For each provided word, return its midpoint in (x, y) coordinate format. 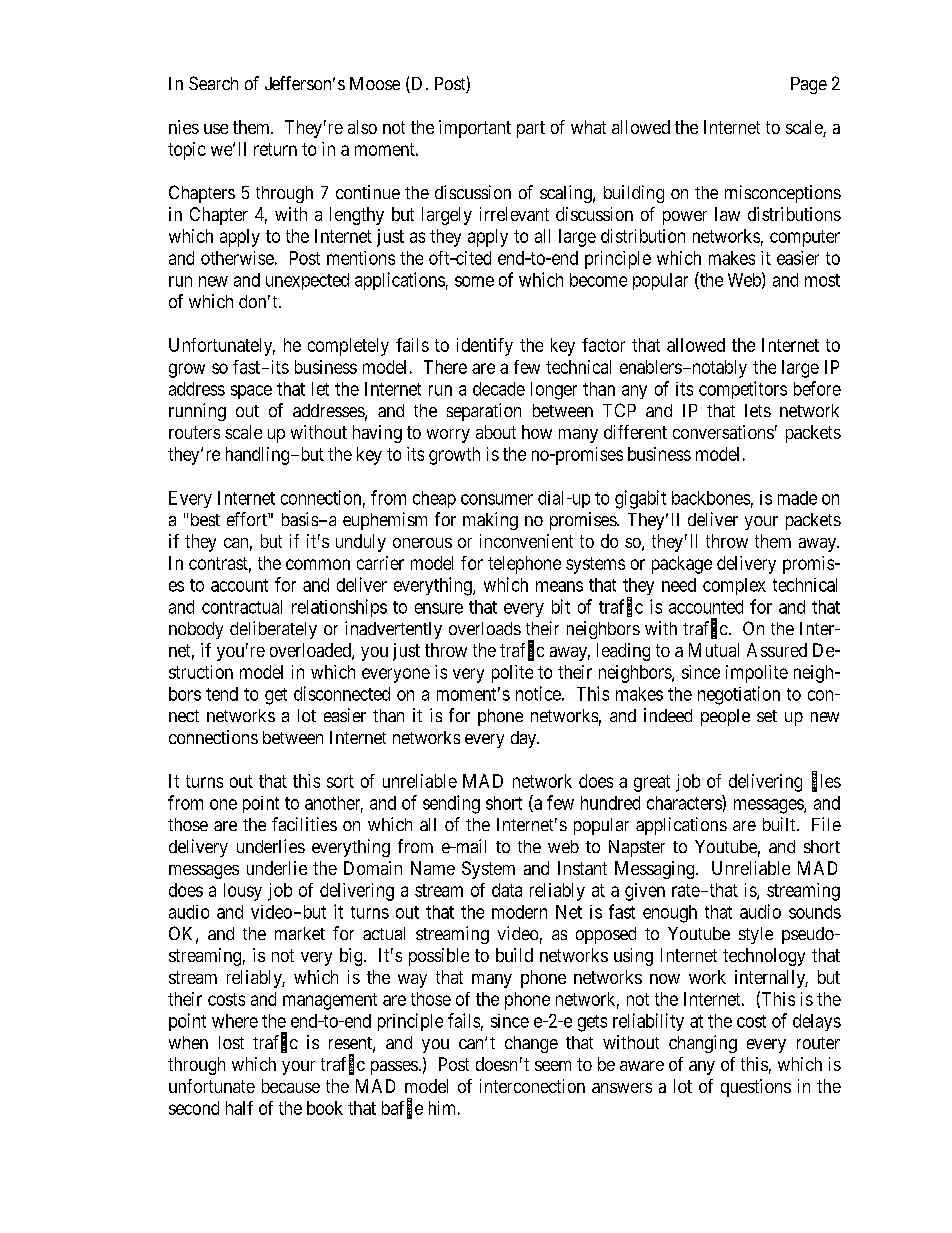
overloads (485, 628)
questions (756, 1088)
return (275, 149)
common (318, 564)
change (531, 1044)
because (291, 1086)
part (531, 129)
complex (734, 586)
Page (809, 85)
